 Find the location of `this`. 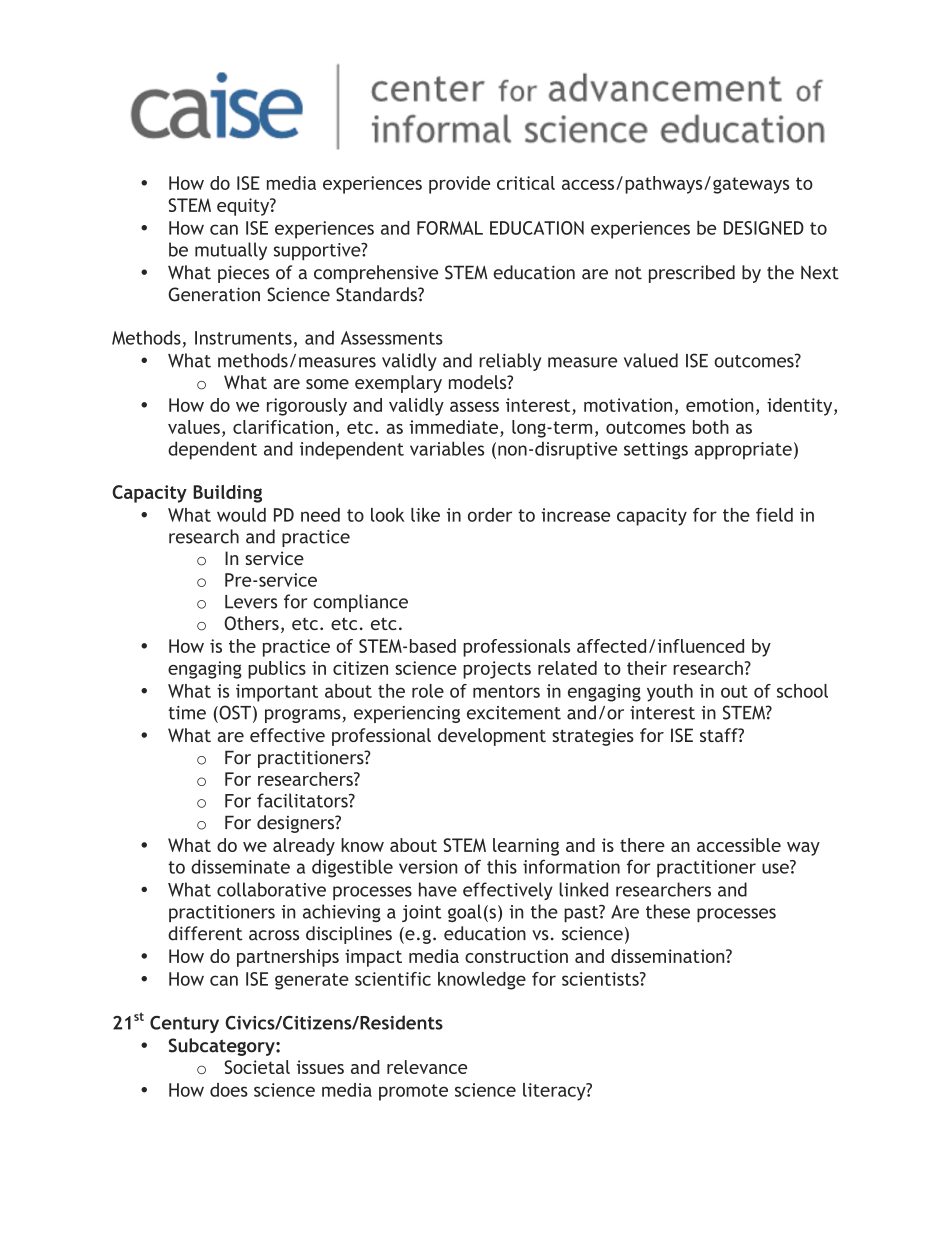

this is located at coordinates (502, 866).
